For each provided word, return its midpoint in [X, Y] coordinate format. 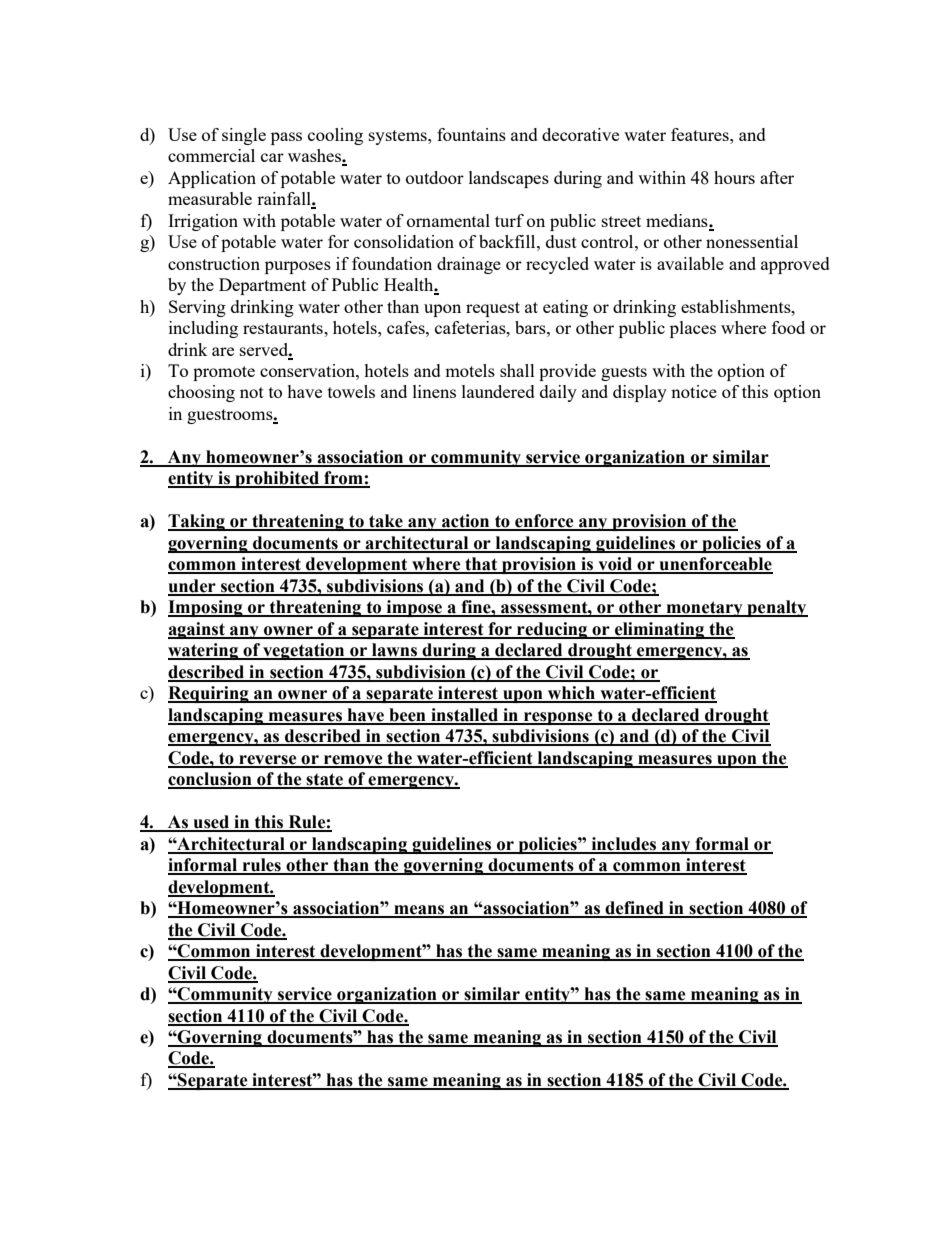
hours [734, 177]
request [493, 309]
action [466, 522]
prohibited [277, 479]
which [572, 694]
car [272, 157]
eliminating [660, 630]
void [615, 565]
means [419, 911]
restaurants [284, 328]
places [693, 329]
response [558, 718]
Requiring [209, 694]
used [211, 823]
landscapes [509, 179]
